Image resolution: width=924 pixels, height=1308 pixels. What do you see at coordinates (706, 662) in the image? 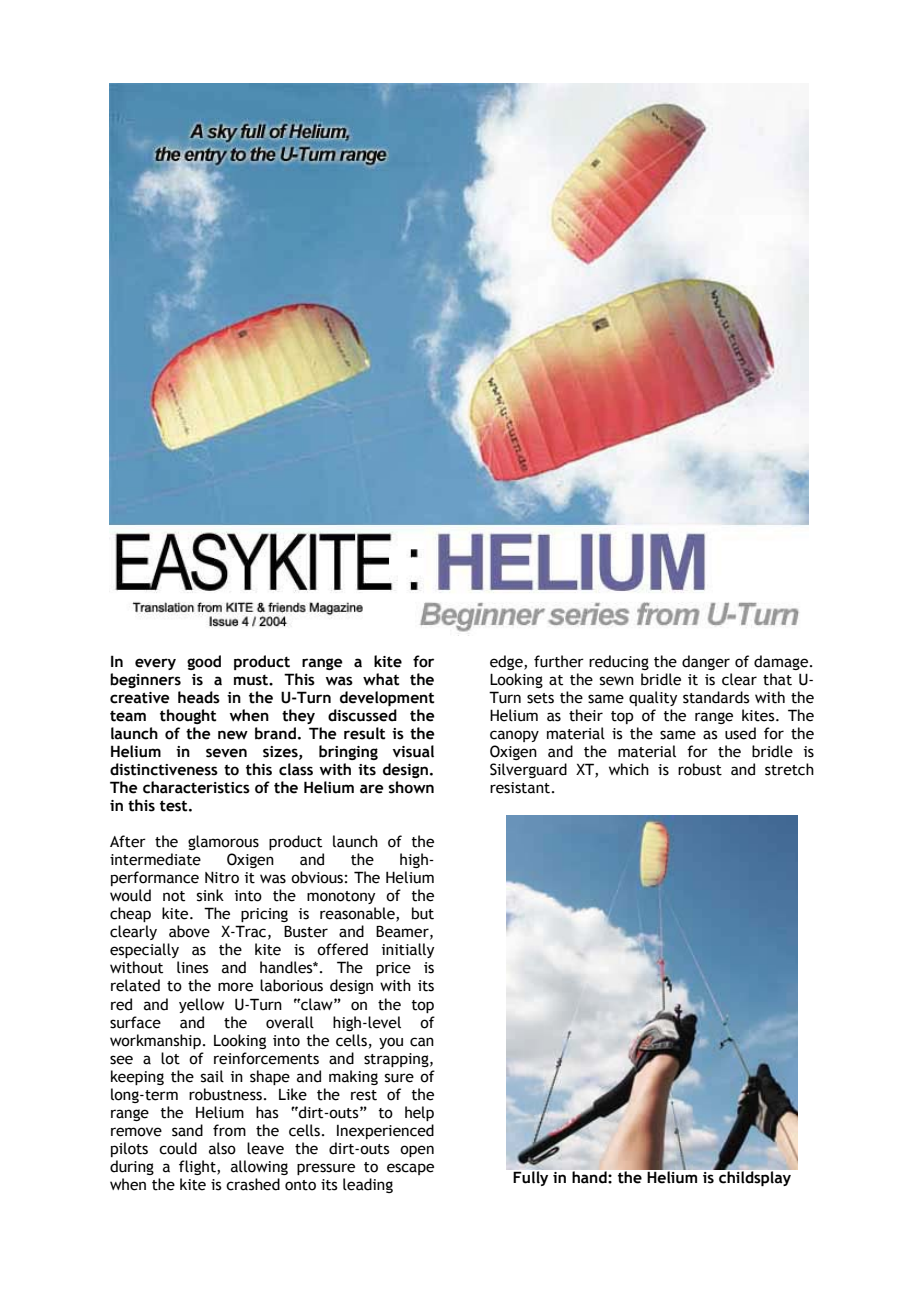
I see `danger` at bounding box center [706, 662].
